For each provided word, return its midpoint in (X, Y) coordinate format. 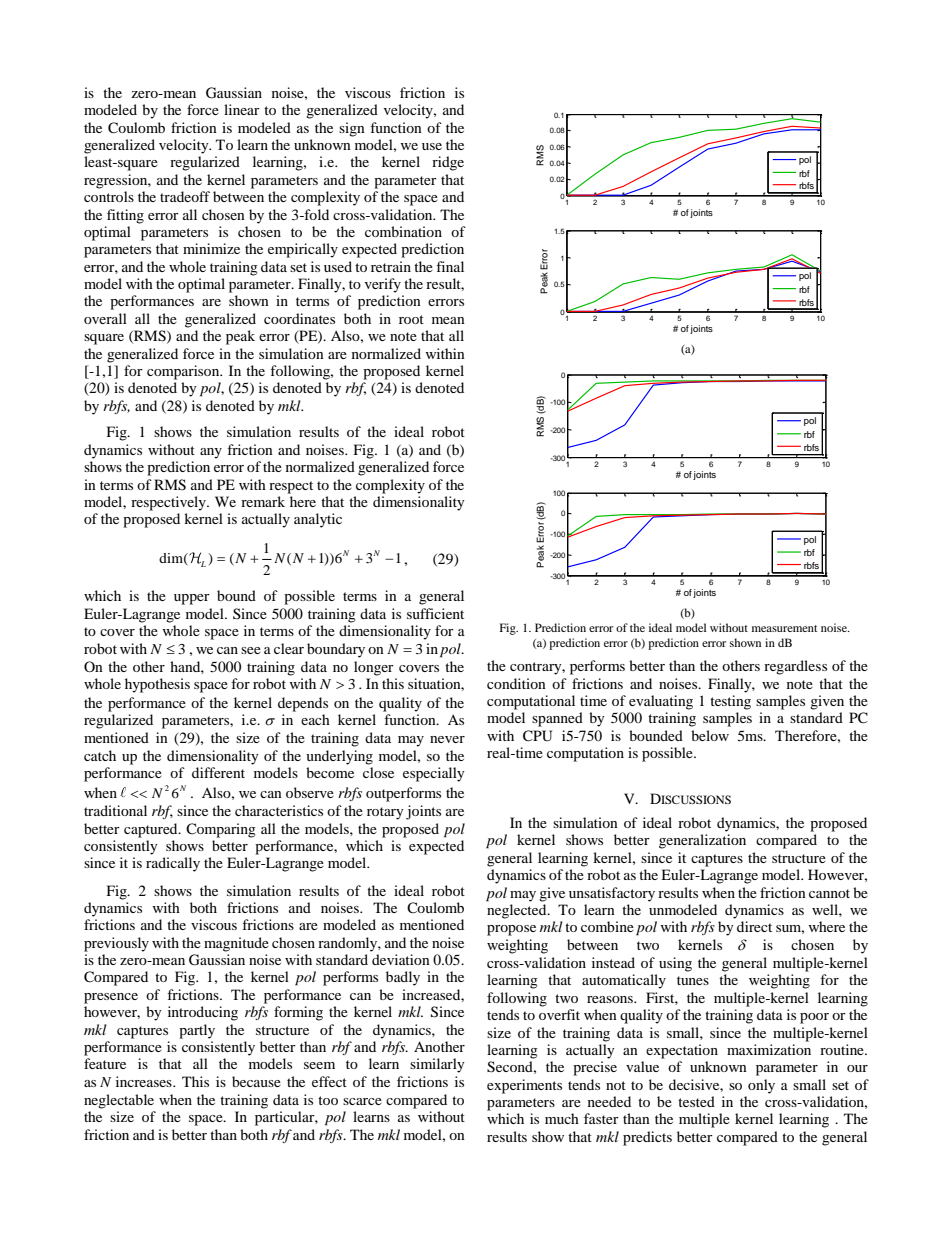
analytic (318, 520)
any (211, 453)
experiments (524, 1086)
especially (434, 774)
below (710, 735)
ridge (448, 163)
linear (242, 109)
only (761, 1086)
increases (145, 1081)
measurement (785, 628)
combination (403, 231)
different (218, 772)
